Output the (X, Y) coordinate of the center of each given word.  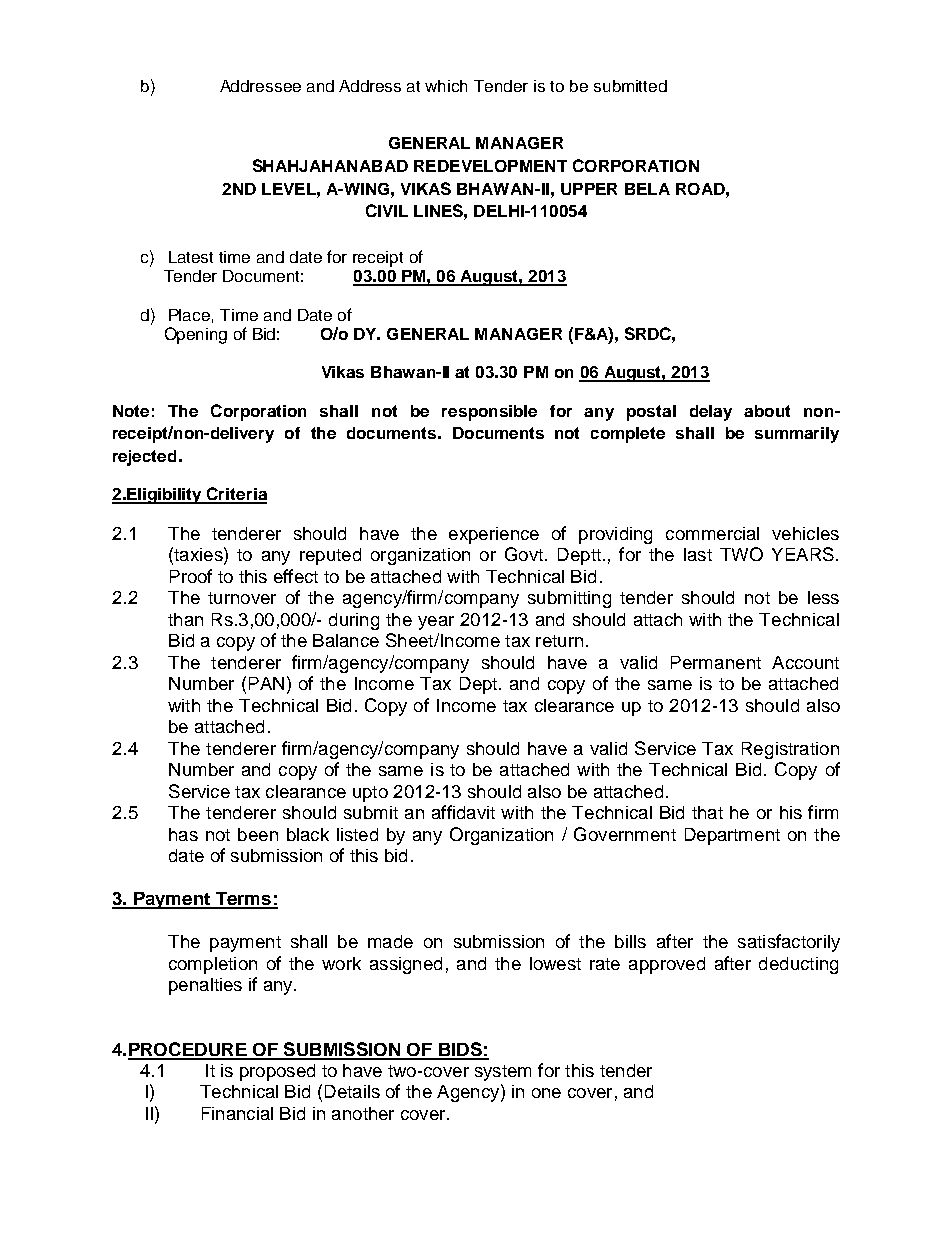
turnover (242, 598)
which (446, 86)
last (698, 554)
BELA (647, 189)
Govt (524, 554)
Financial (237, 1113)
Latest (191, 257)
